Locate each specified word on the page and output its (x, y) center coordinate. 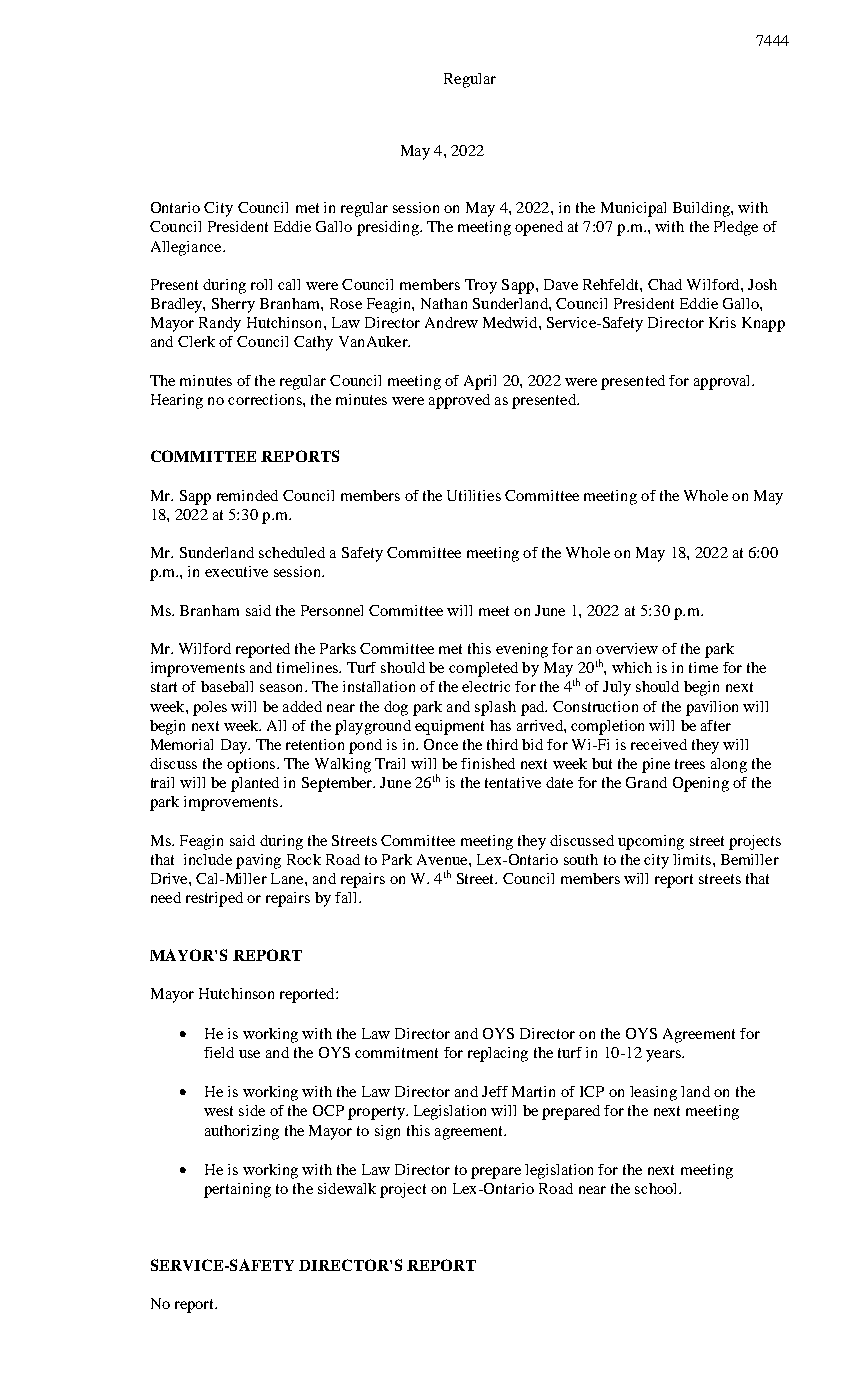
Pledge (736, 228)
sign (387, 1132)
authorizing (242, 1132)
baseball (227, 686)
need (166, 897)
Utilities (474, 495)
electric (486, 686)
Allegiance (187, 248)
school (657, 1188)
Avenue (443, 859)
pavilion (712, 708)
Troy (481, 286)
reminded (247, 495)
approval (723, 382)
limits (693, 859)
